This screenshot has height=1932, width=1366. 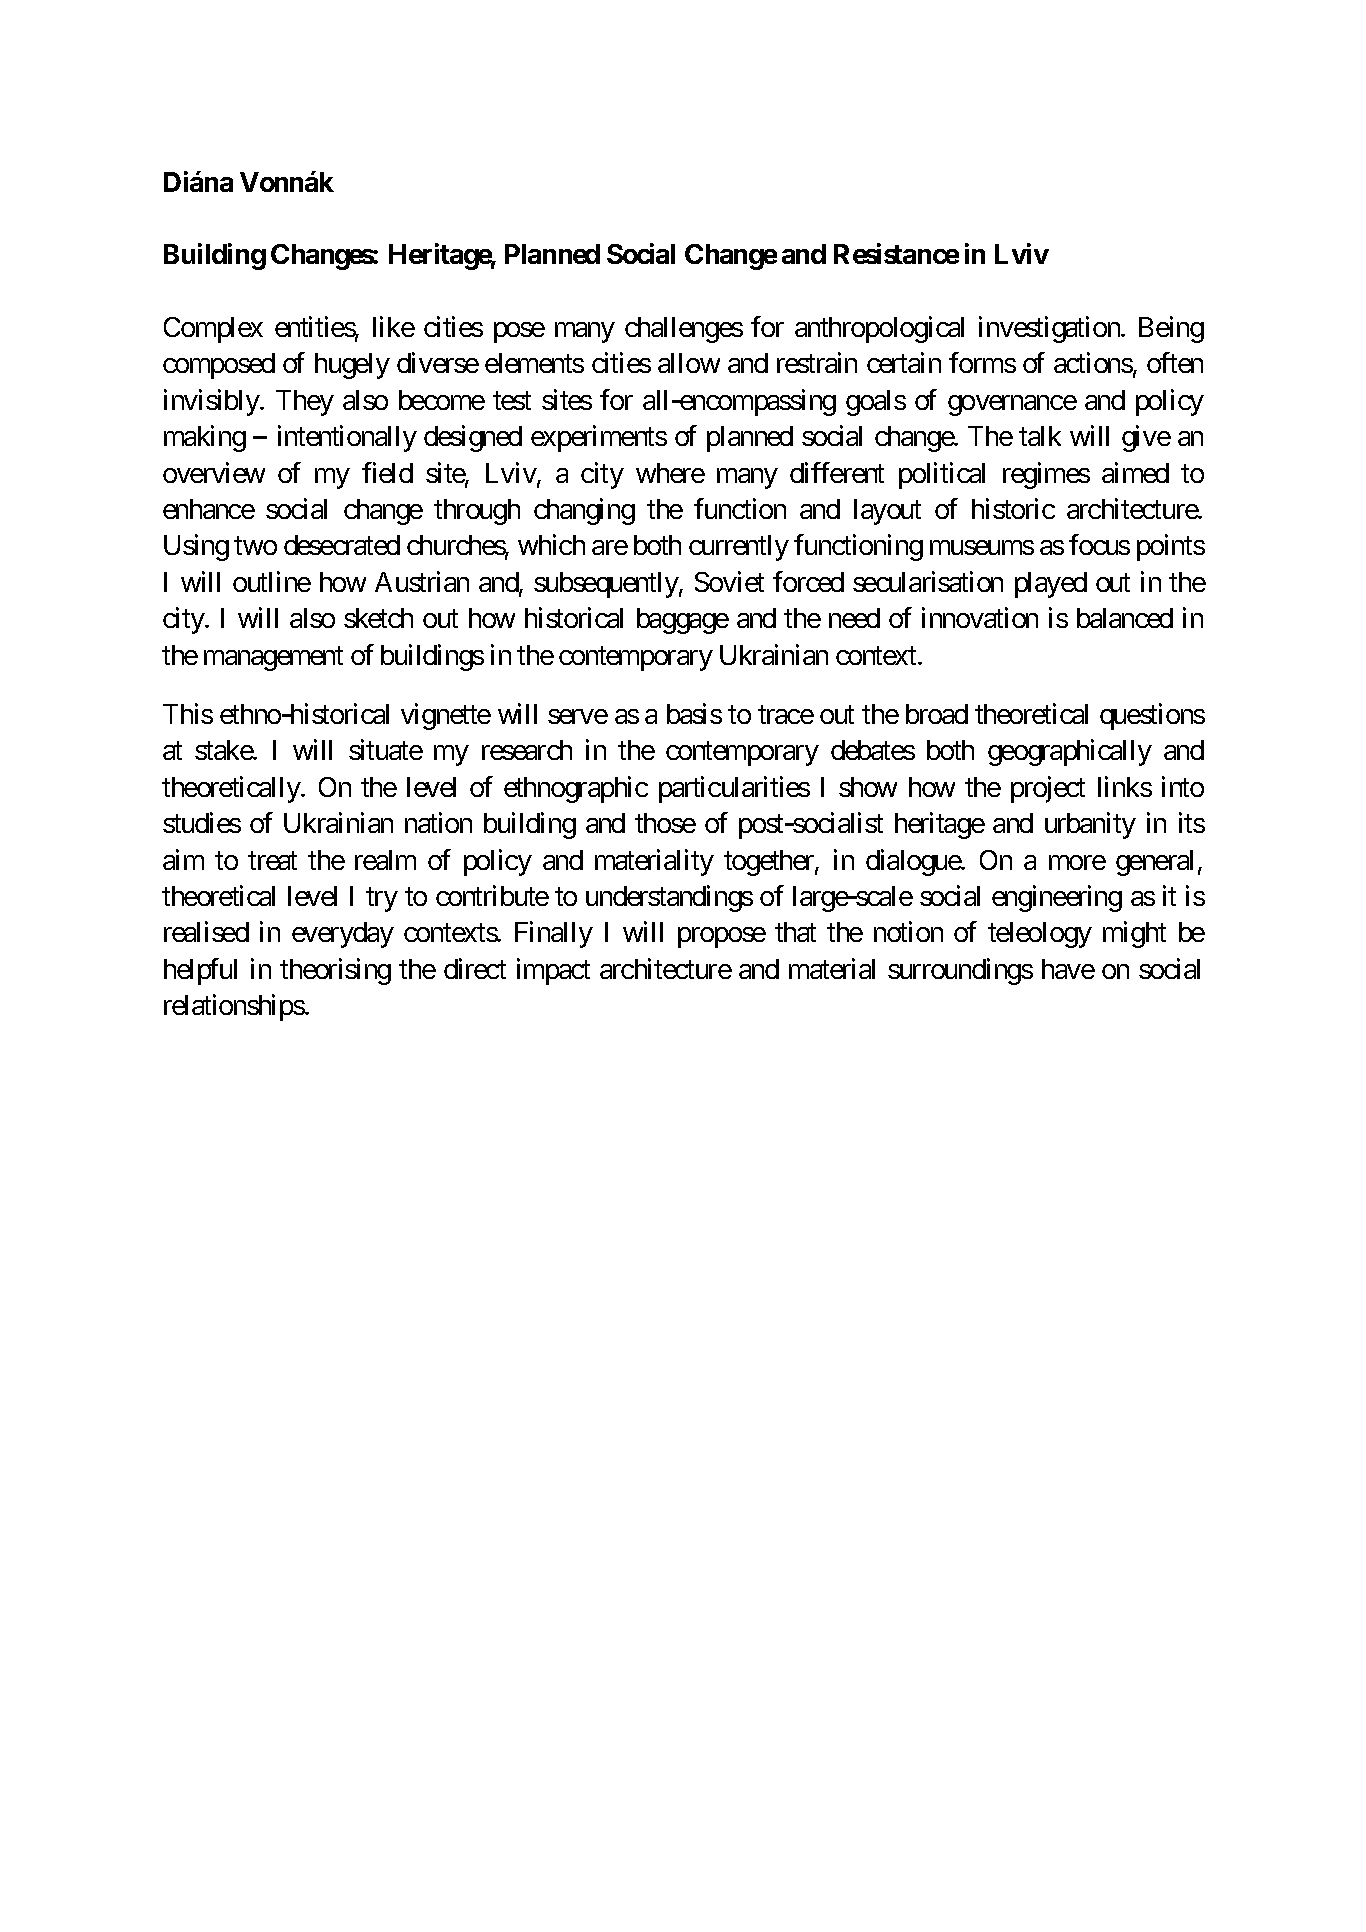 I want to click on currently, so click(x=739, y=548).
